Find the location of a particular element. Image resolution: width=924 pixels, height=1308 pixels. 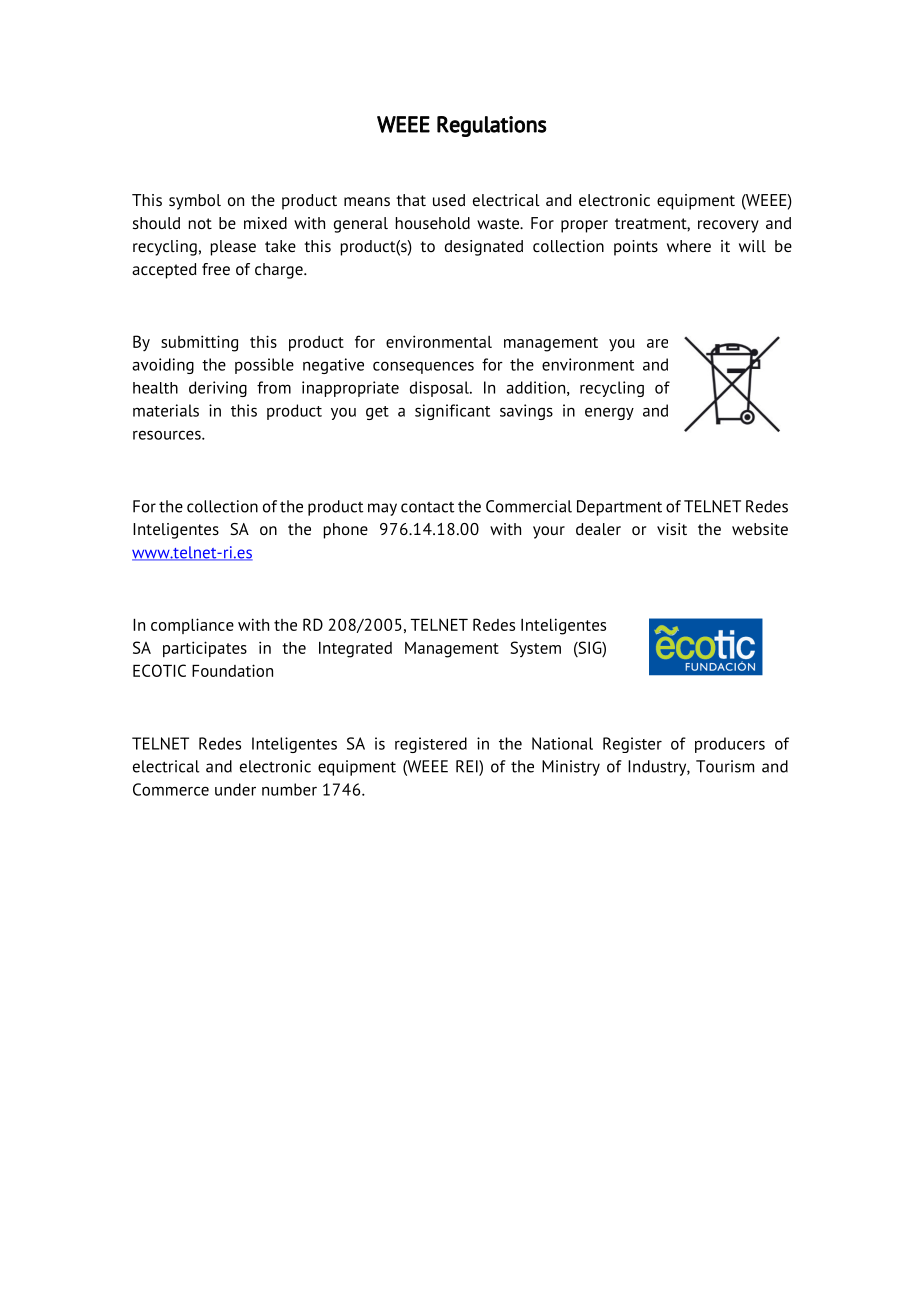

symbol is located at coordinates (195, 202).
